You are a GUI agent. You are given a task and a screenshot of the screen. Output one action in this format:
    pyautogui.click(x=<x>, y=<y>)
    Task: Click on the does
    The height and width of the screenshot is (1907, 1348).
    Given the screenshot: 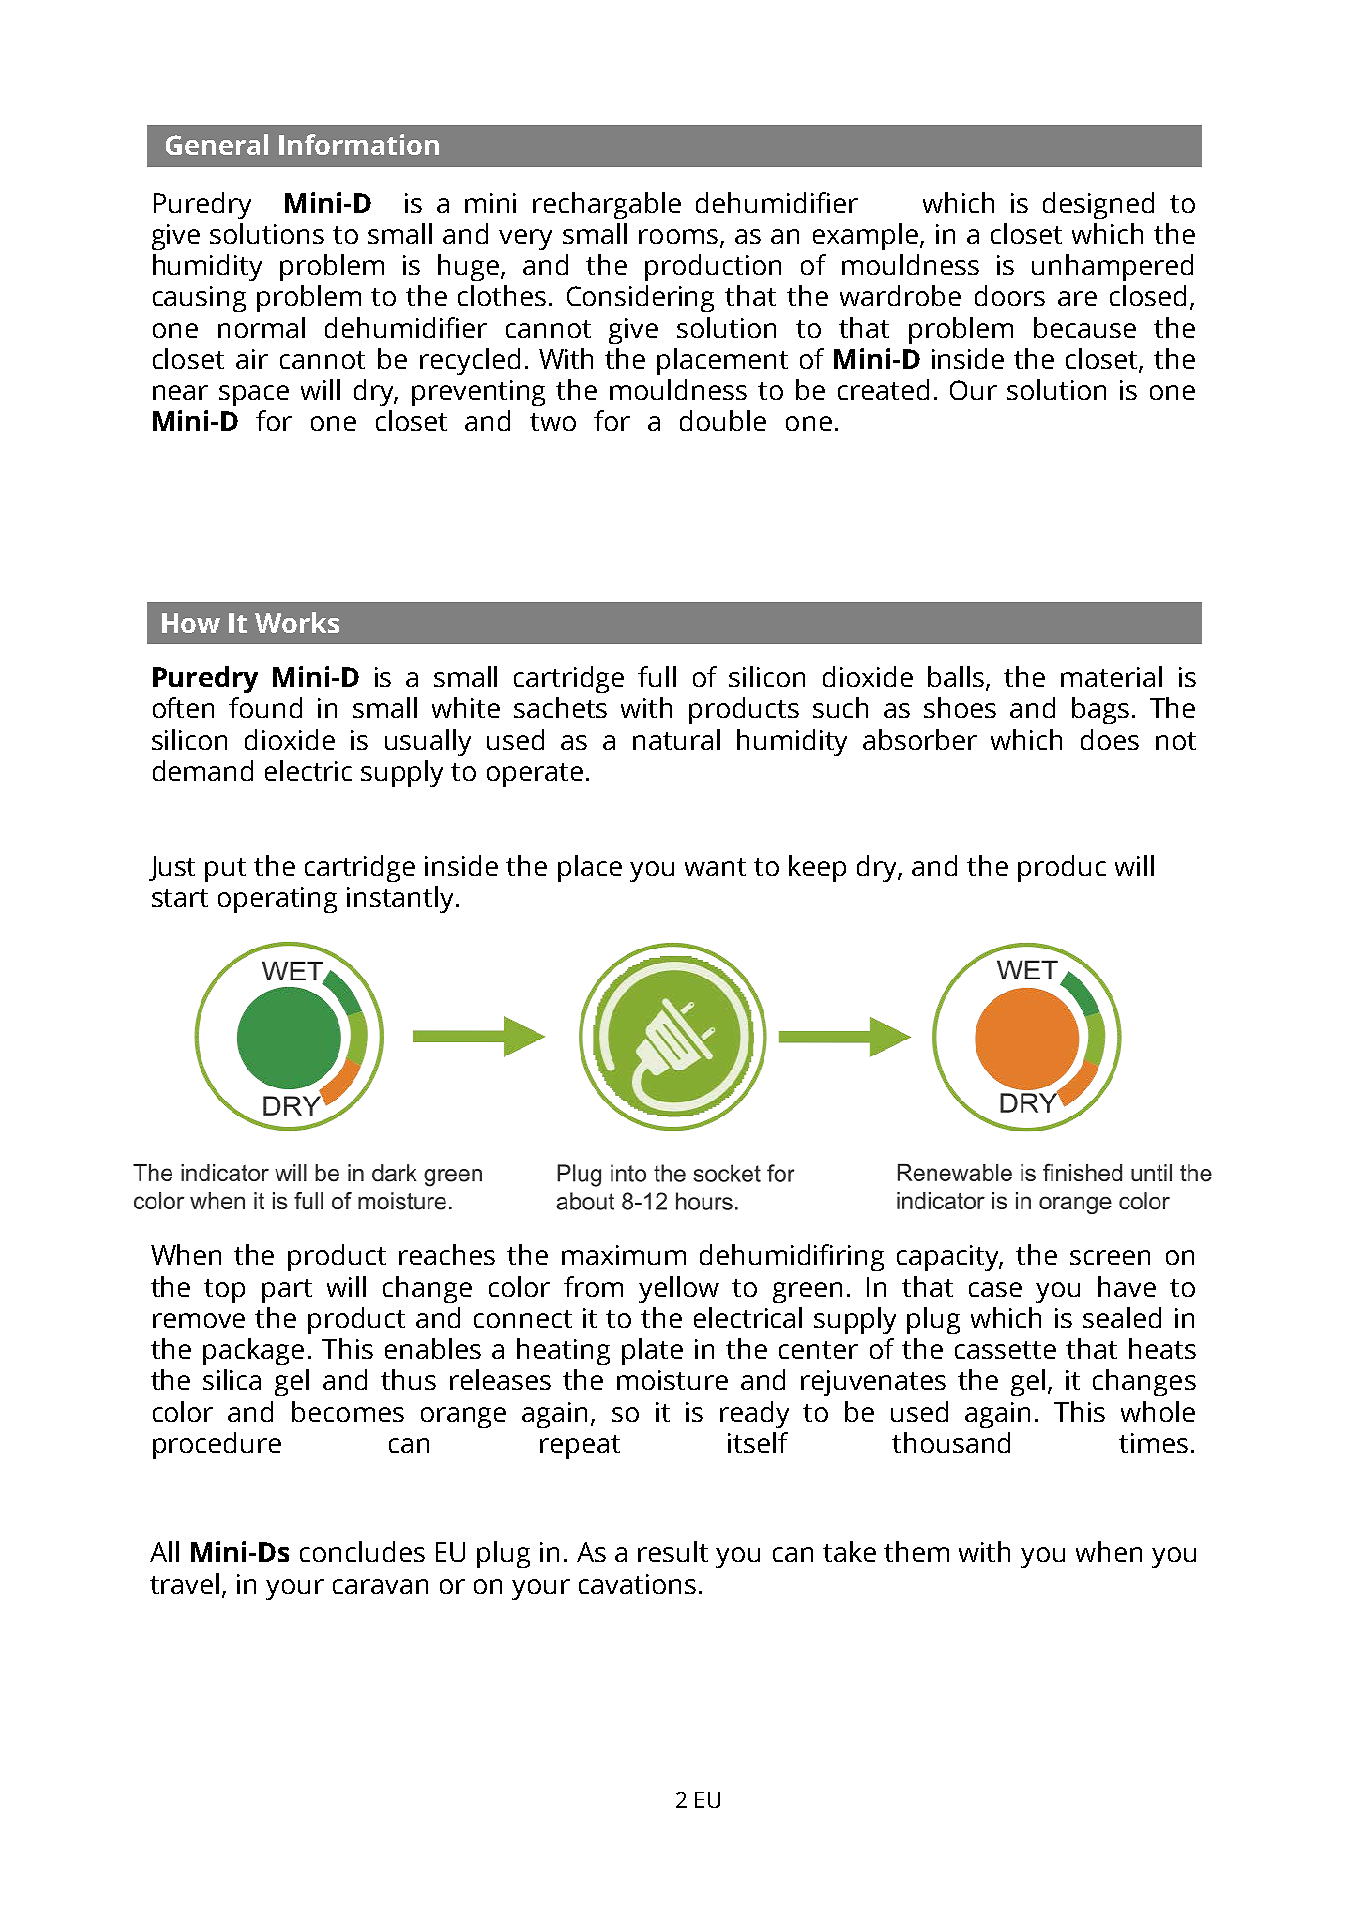 What is the action you would take?
    pyautogui.click(x=1110, y=739)
